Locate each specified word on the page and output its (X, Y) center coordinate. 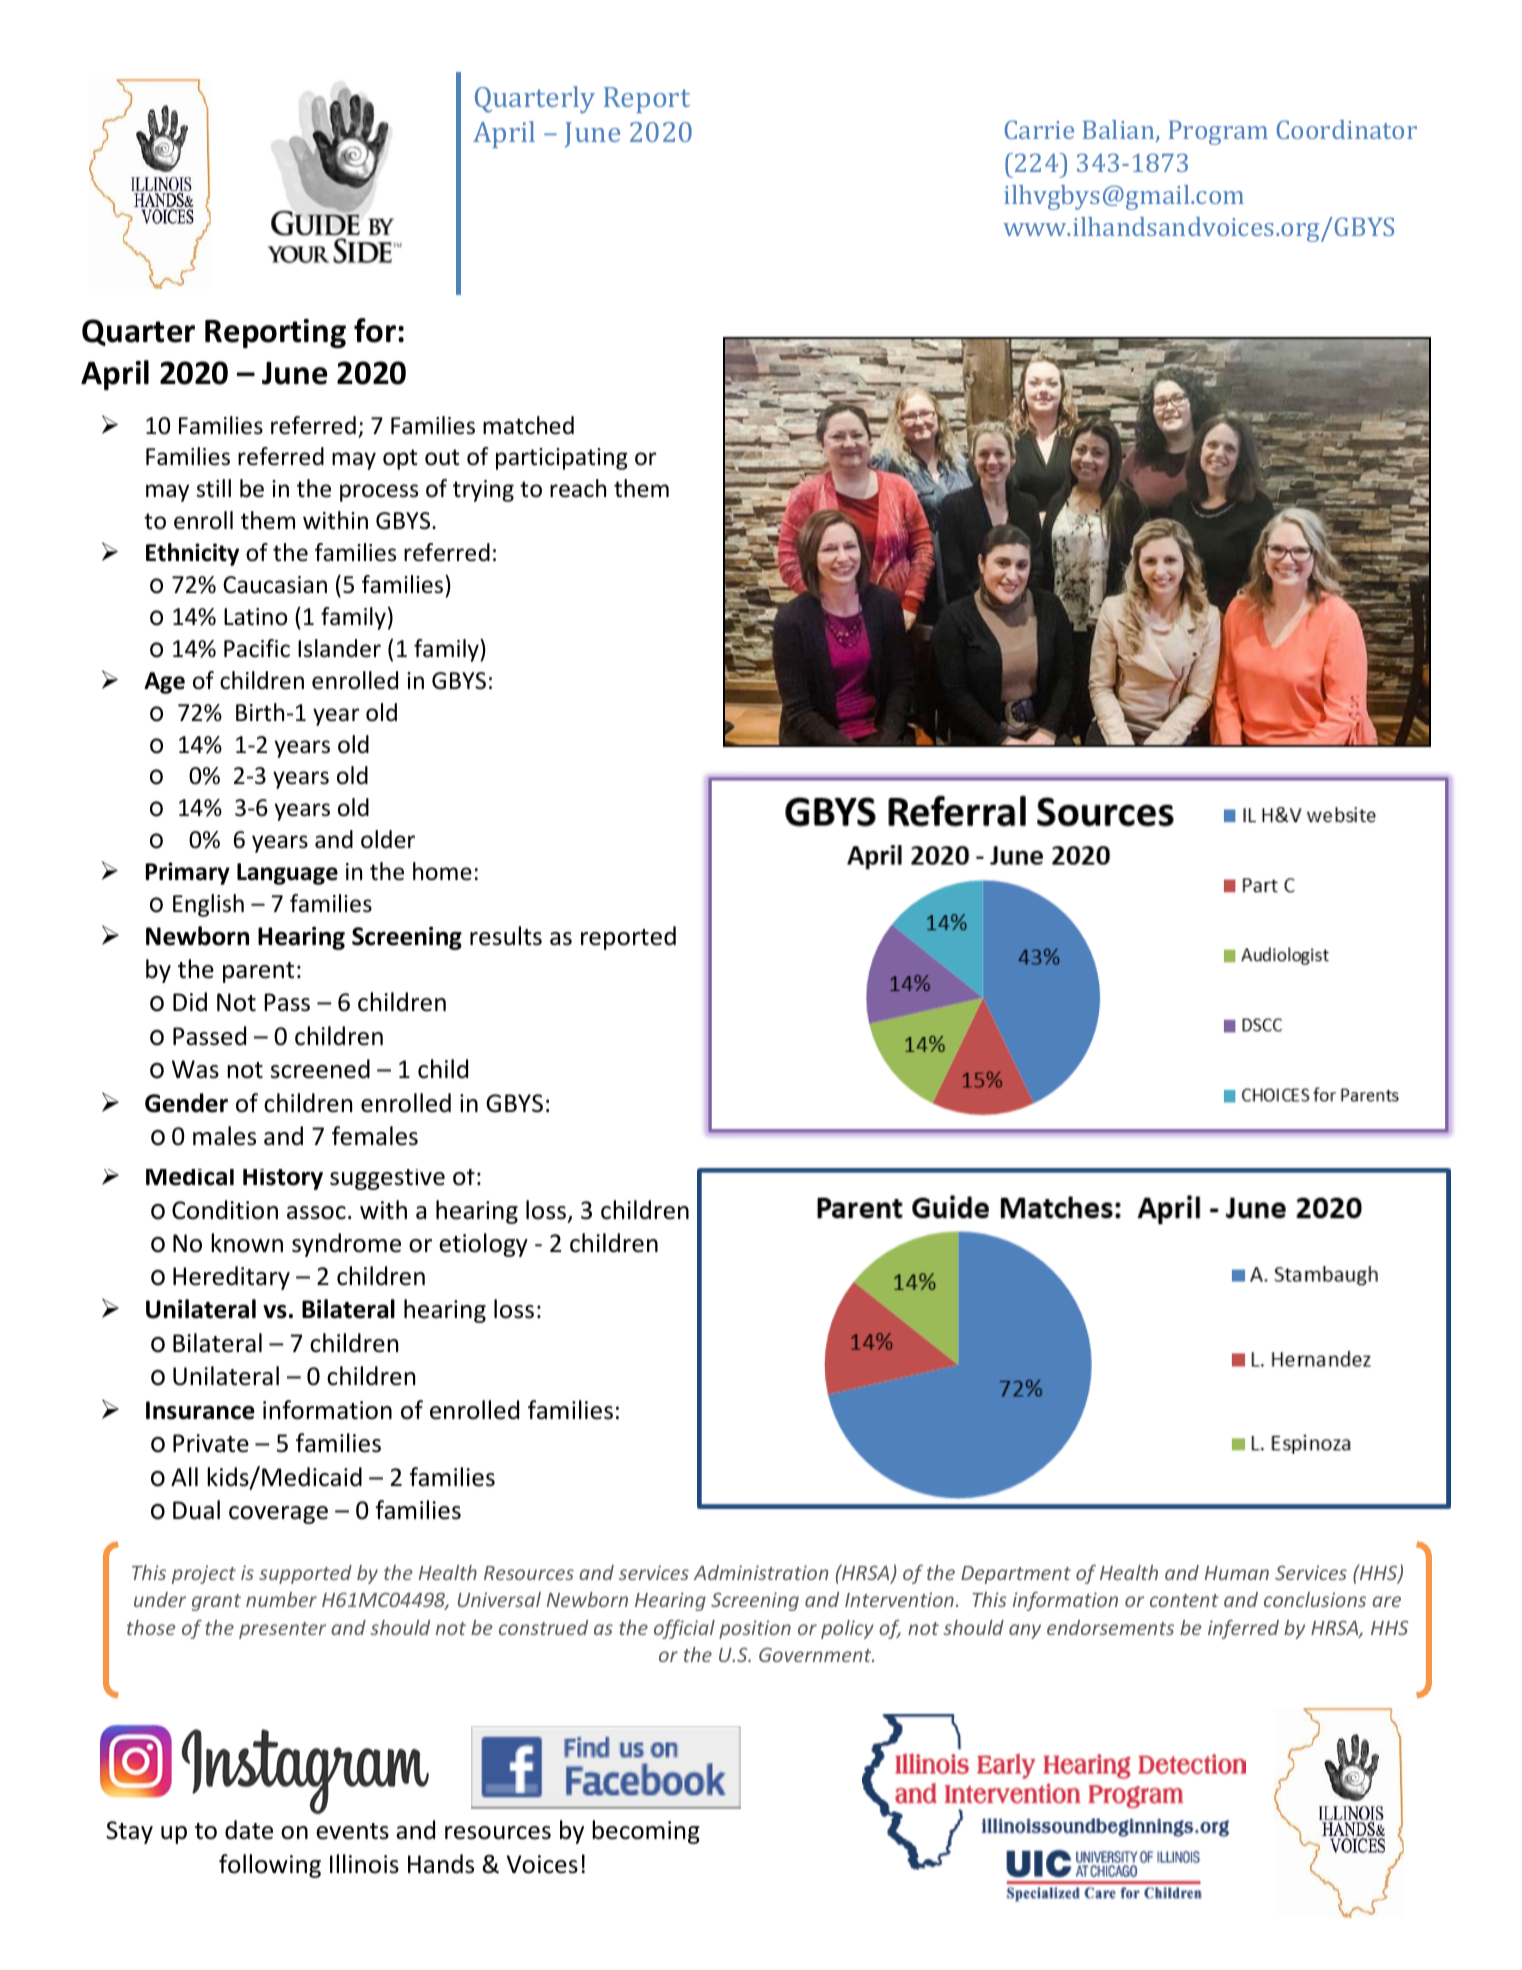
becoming (646, 1832)
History (283, 1179)
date (249, 1830)
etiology (483, 1245)
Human (1237, 1573)
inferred (1243, 1629)
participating (562, 459)
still (214, 488)
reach (578, 488)
